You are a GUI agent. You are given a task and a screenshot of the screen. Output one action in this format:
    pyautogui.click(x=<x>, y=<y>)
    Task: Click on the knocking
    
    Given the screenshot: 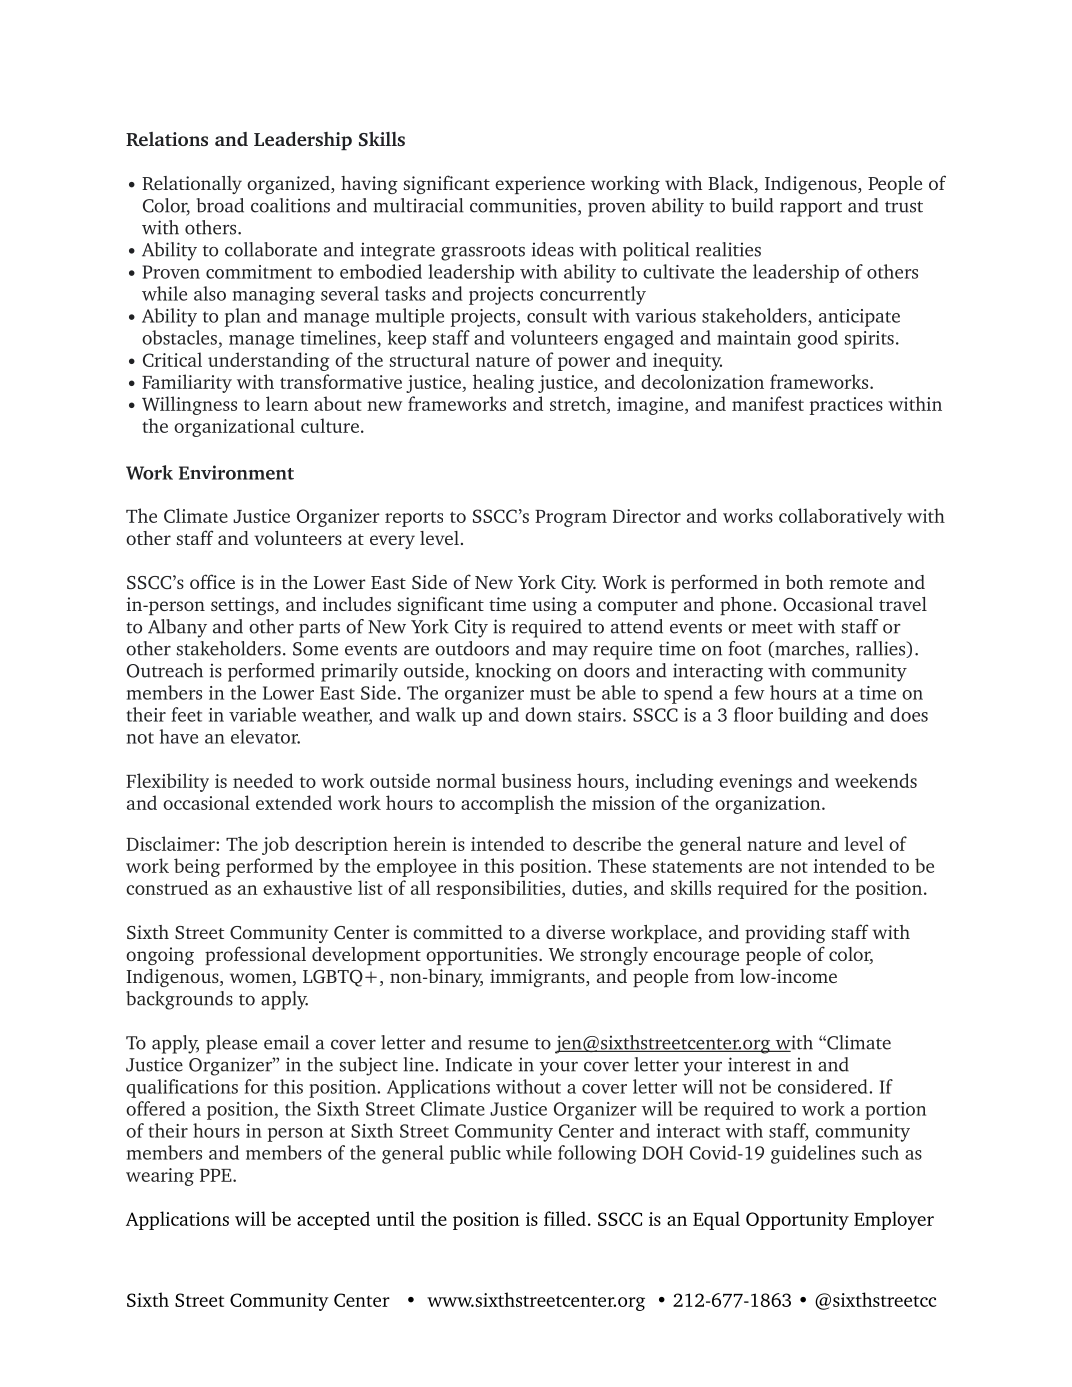 What is the action you would take?
    pyautogui.click(x=513, y=672)
